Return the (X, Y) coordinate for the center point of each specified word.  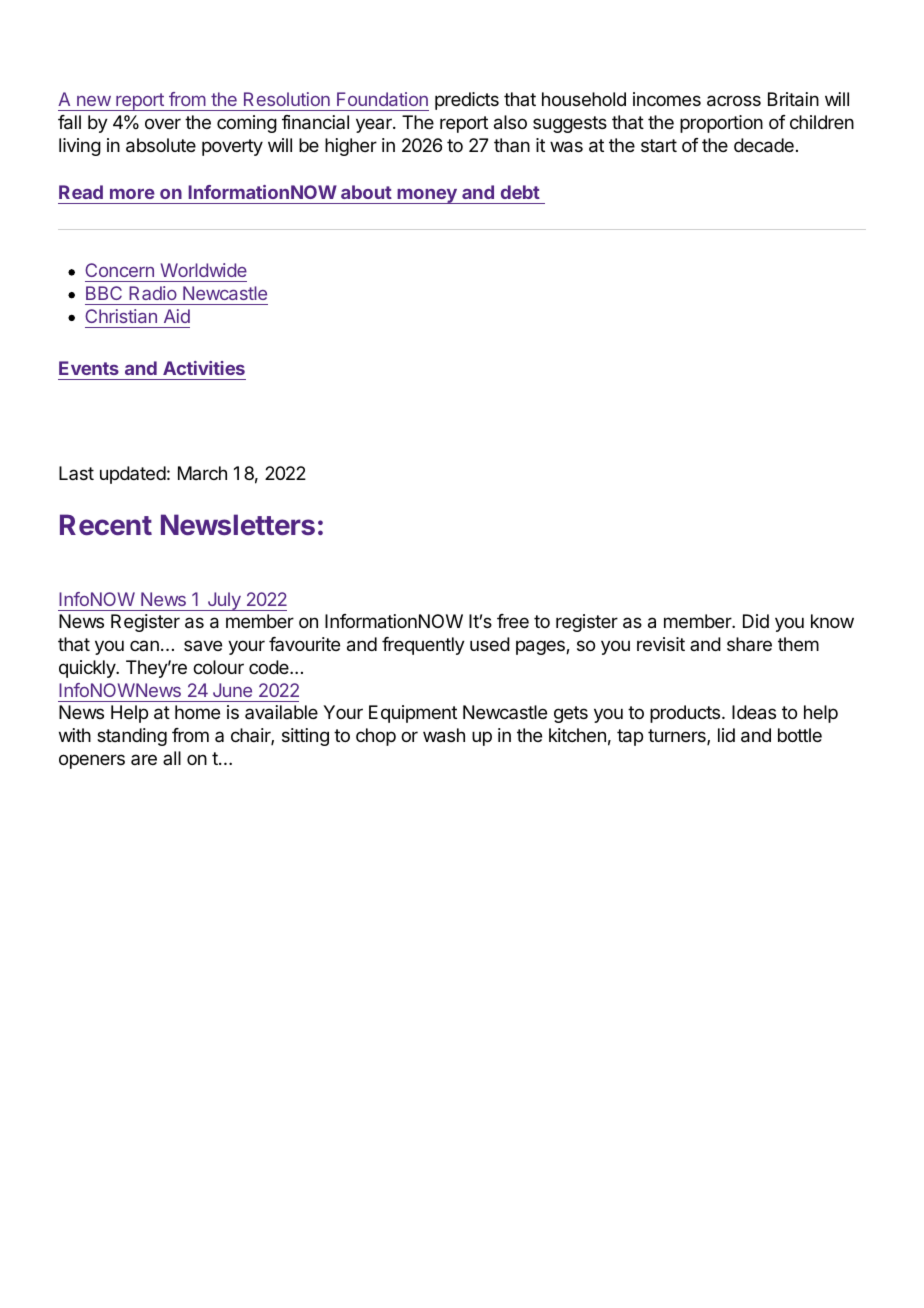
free (513, 621)
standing (132, 737)
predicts (467, 101)
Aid (177, 316)
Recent (106, 524)
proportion (721, 124)
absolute (161, 145)
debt (520, 192)
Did (756, 621)
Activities (204, 368)
